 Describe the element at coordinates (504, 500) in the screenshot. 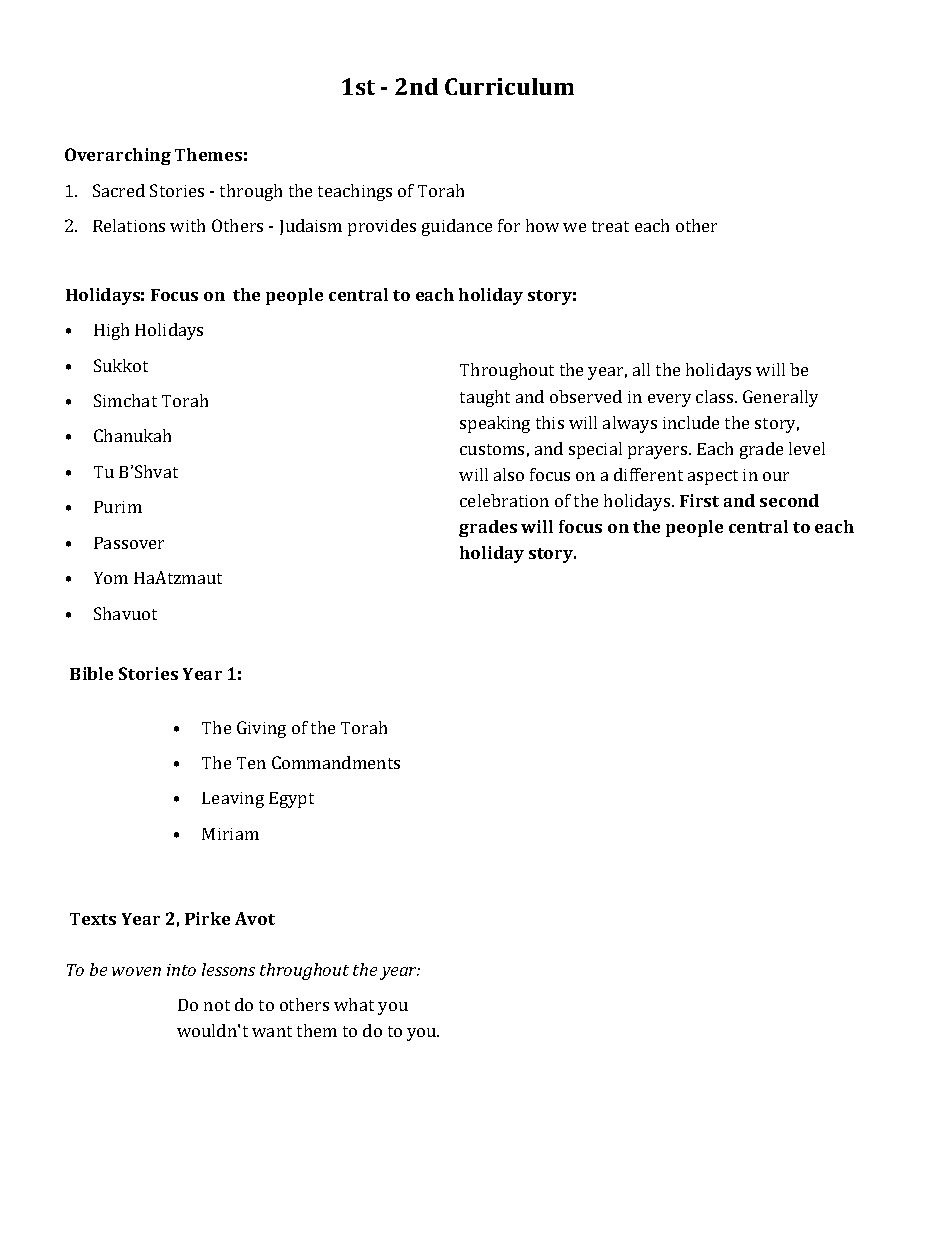

I see `celebration` at that location.
